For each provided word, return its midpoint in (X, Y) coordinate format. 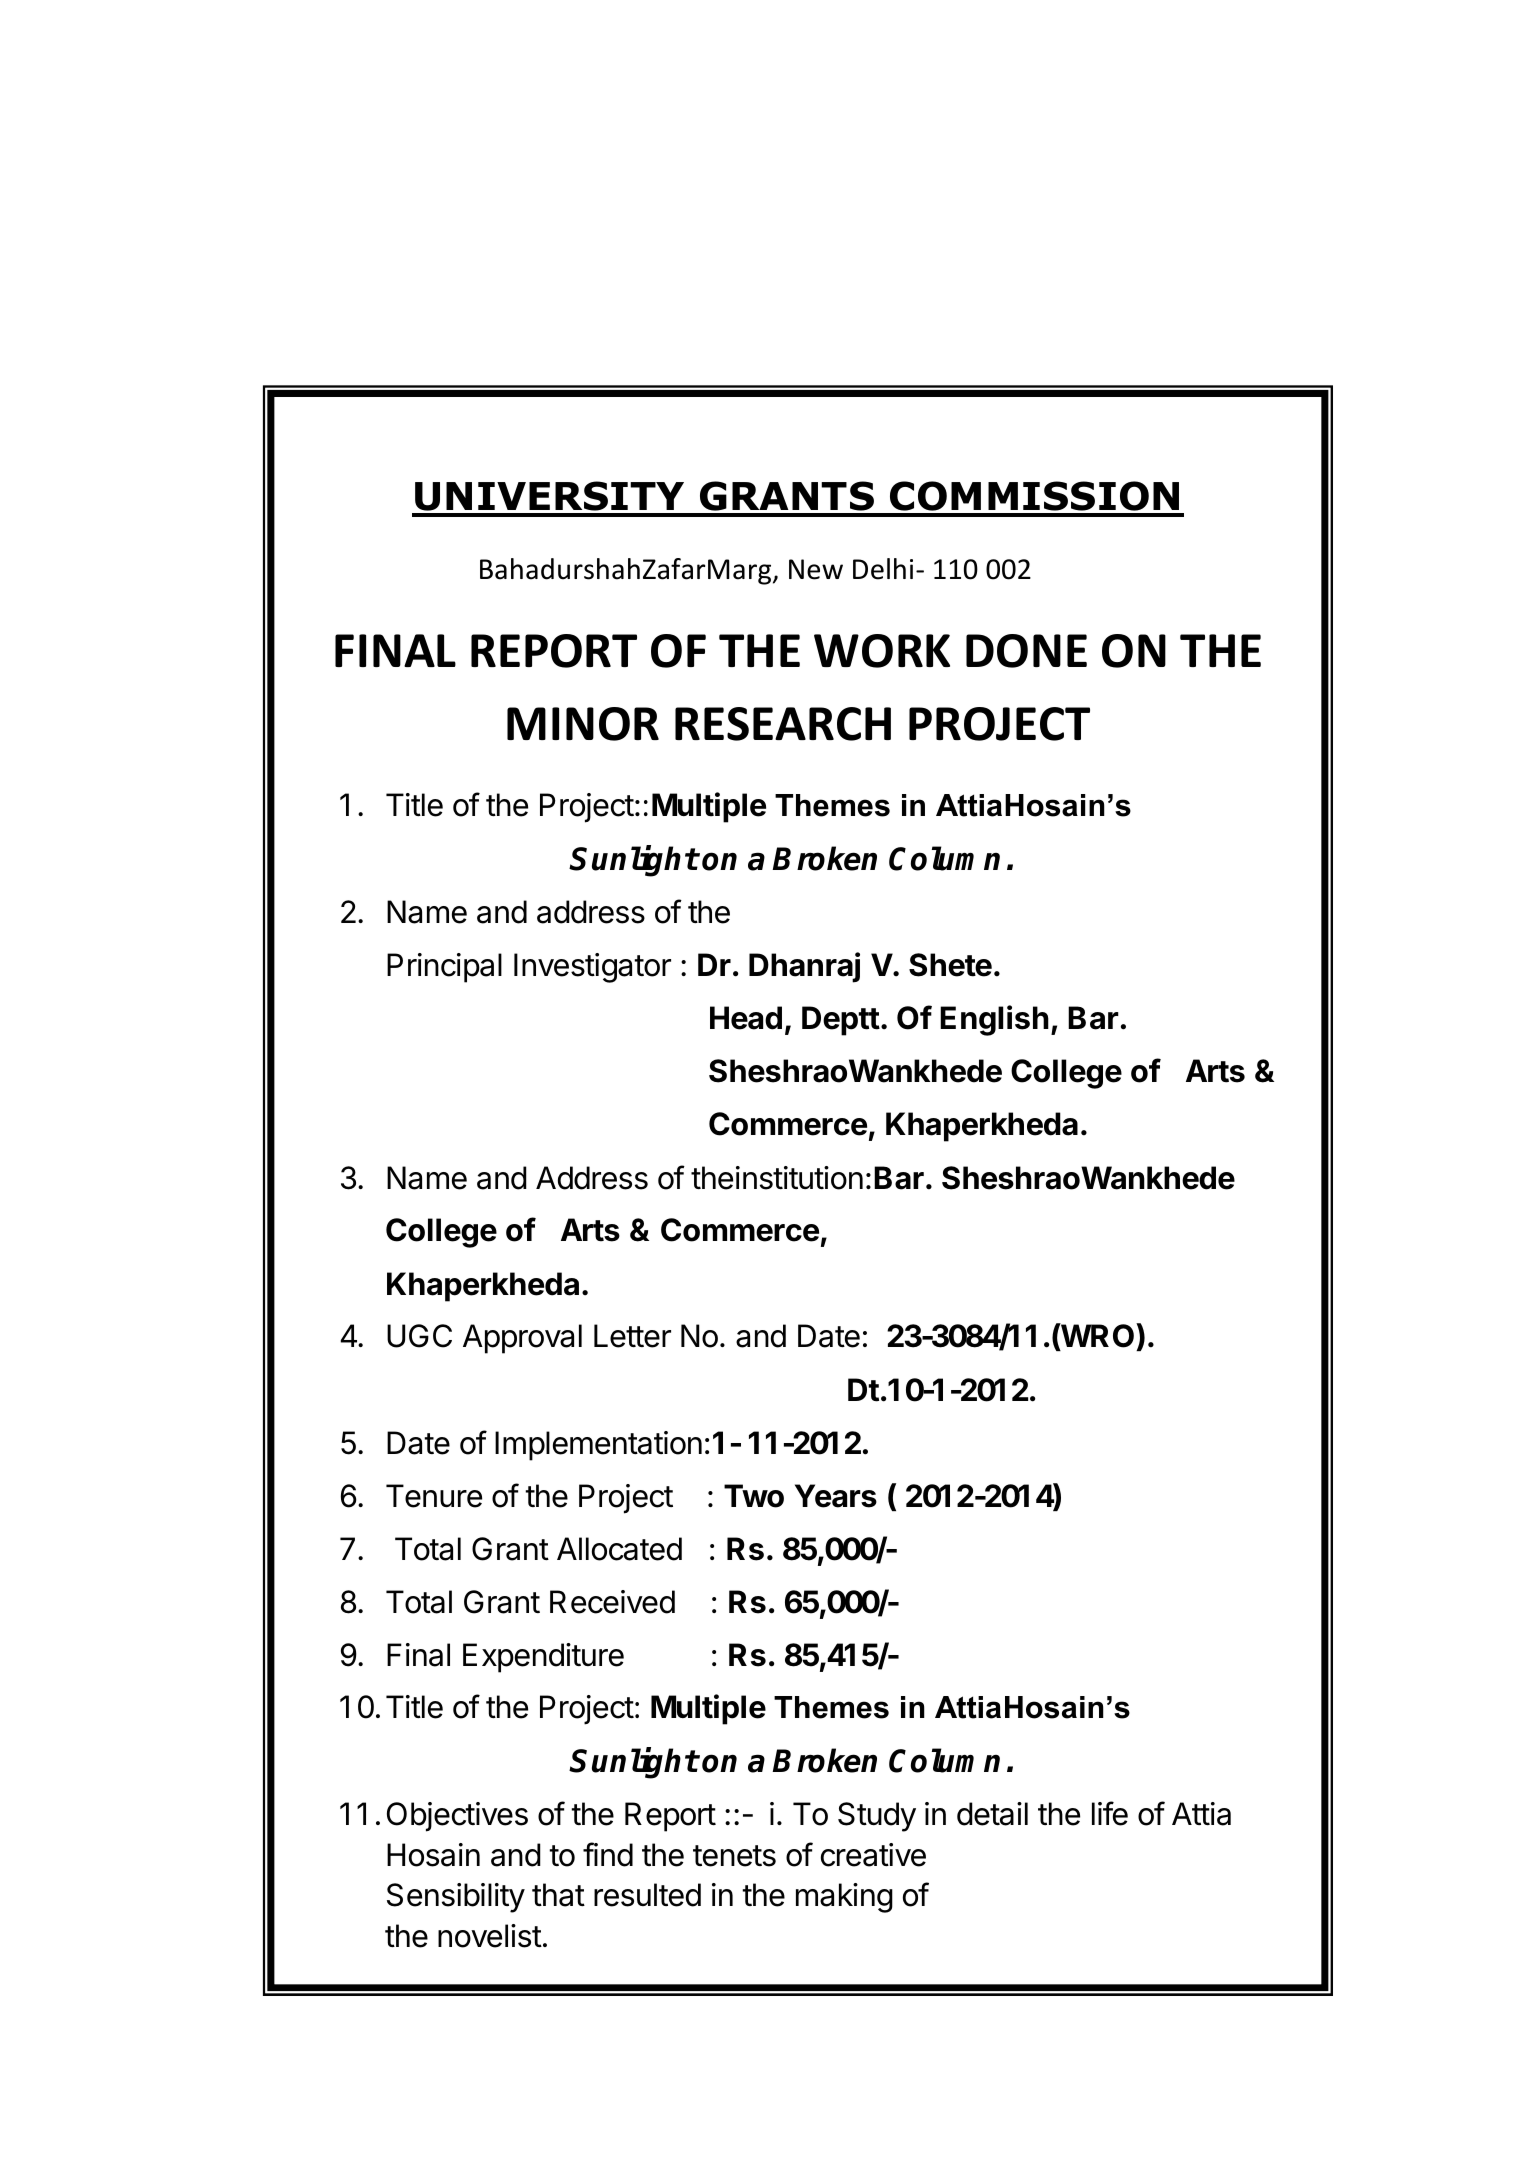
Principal (444, 968)
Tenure (434, 1496)
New (816, 569)
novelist (490, 1936)
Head (746, 1018)
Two (754, 1496)
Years (836, 1496)
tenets (734, 1856)
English (994, 1020)
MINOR (583, 724)
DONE (1026, 651)
